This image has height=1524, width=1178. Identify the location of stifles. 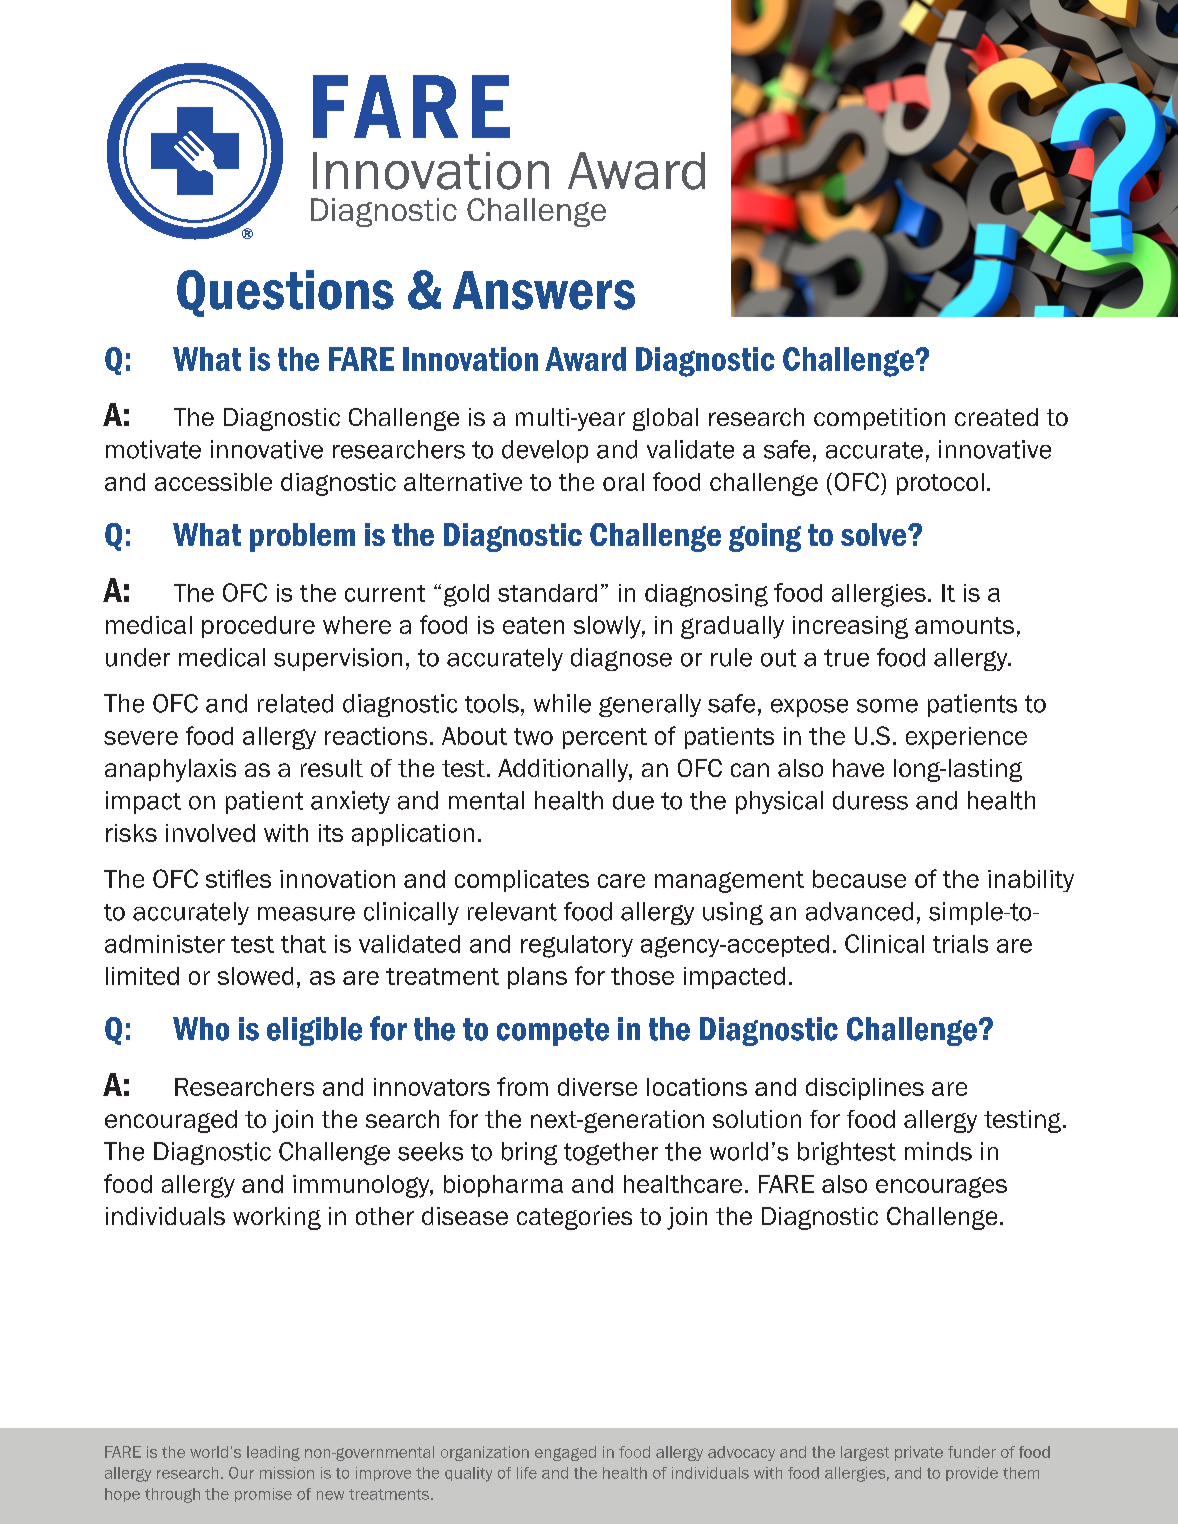
(238, 878).
